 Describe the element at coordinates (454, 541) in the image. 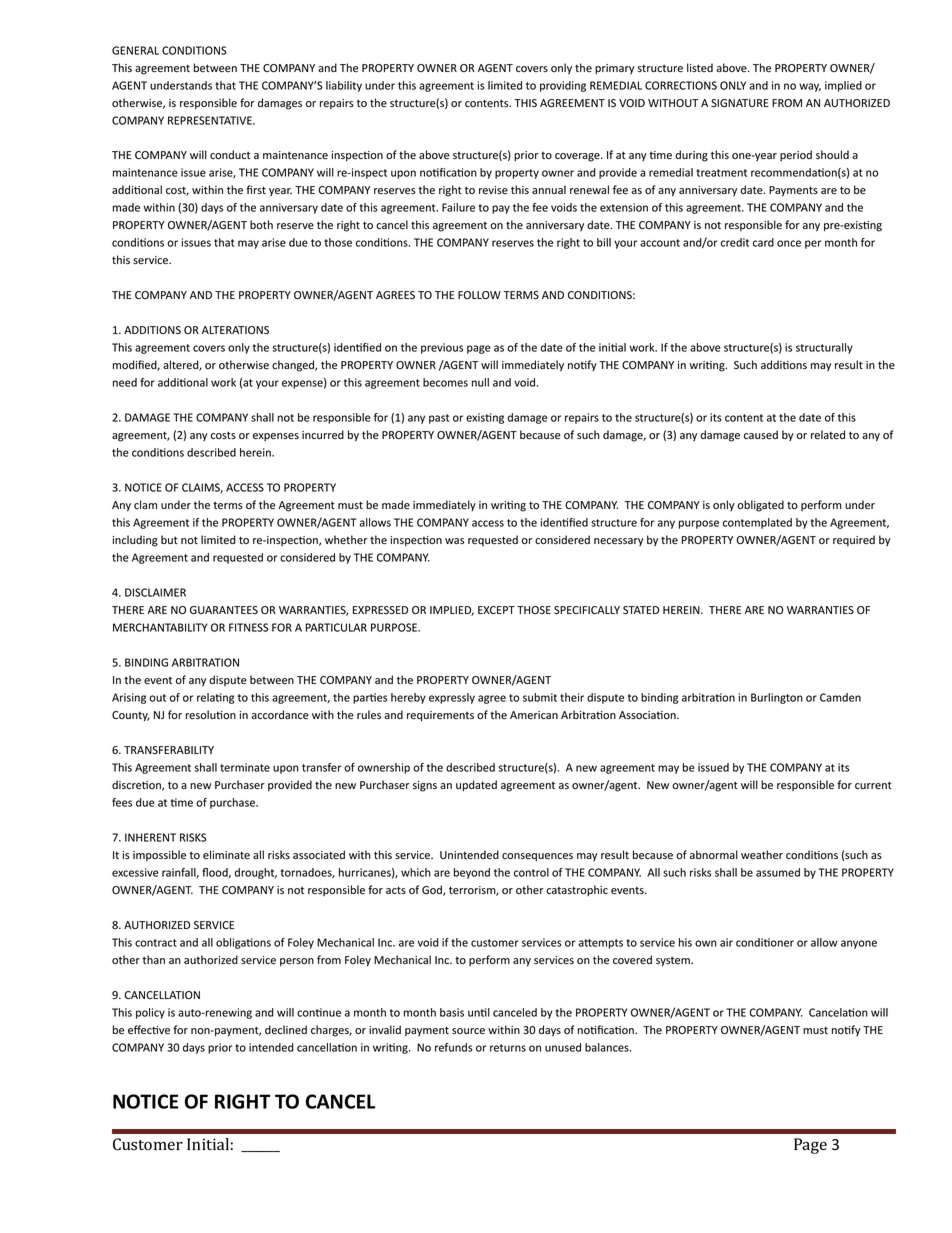

I see `was` at that location.
